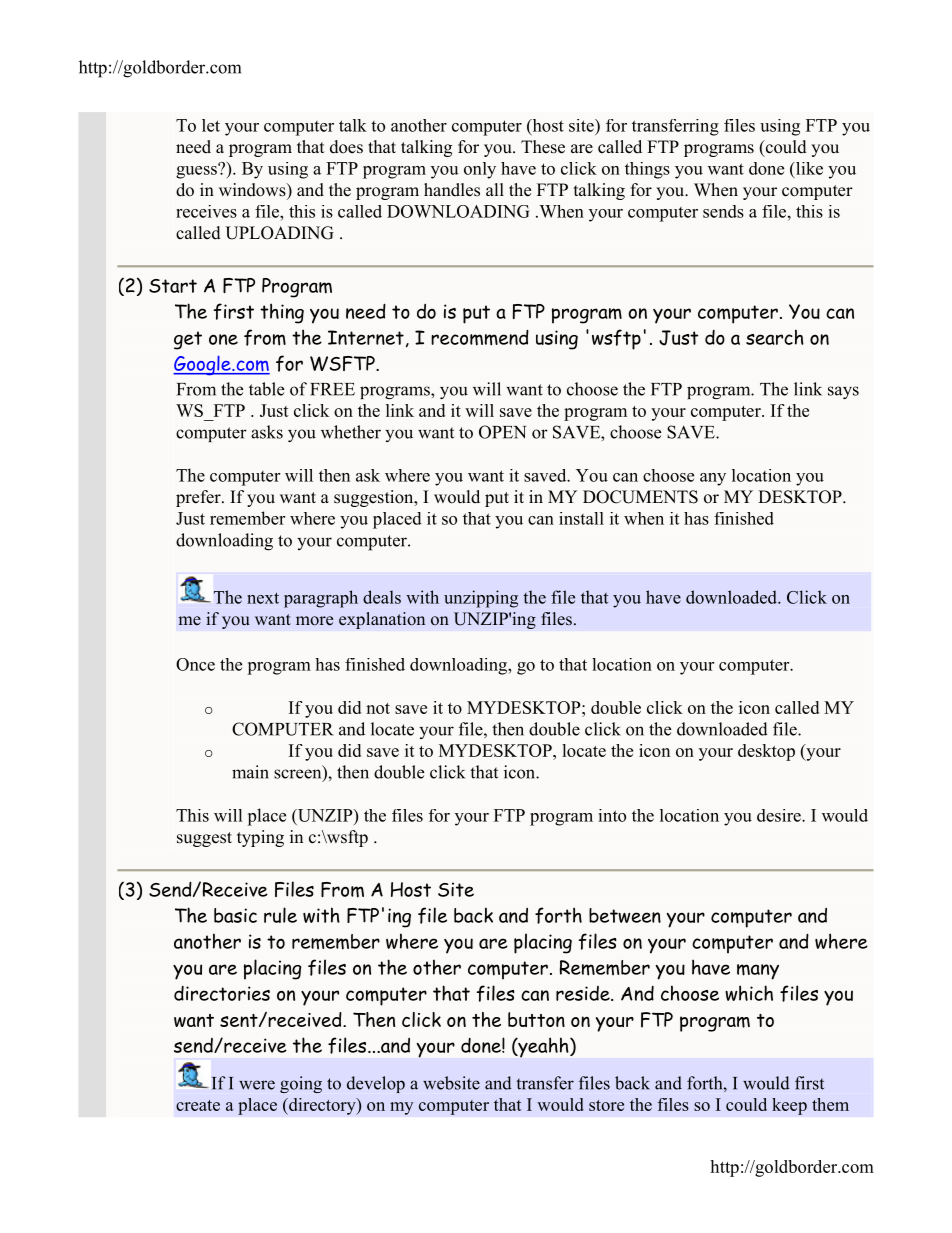  Describe the element at coordinates (250, 772) in the image. I see `main` at that location.
